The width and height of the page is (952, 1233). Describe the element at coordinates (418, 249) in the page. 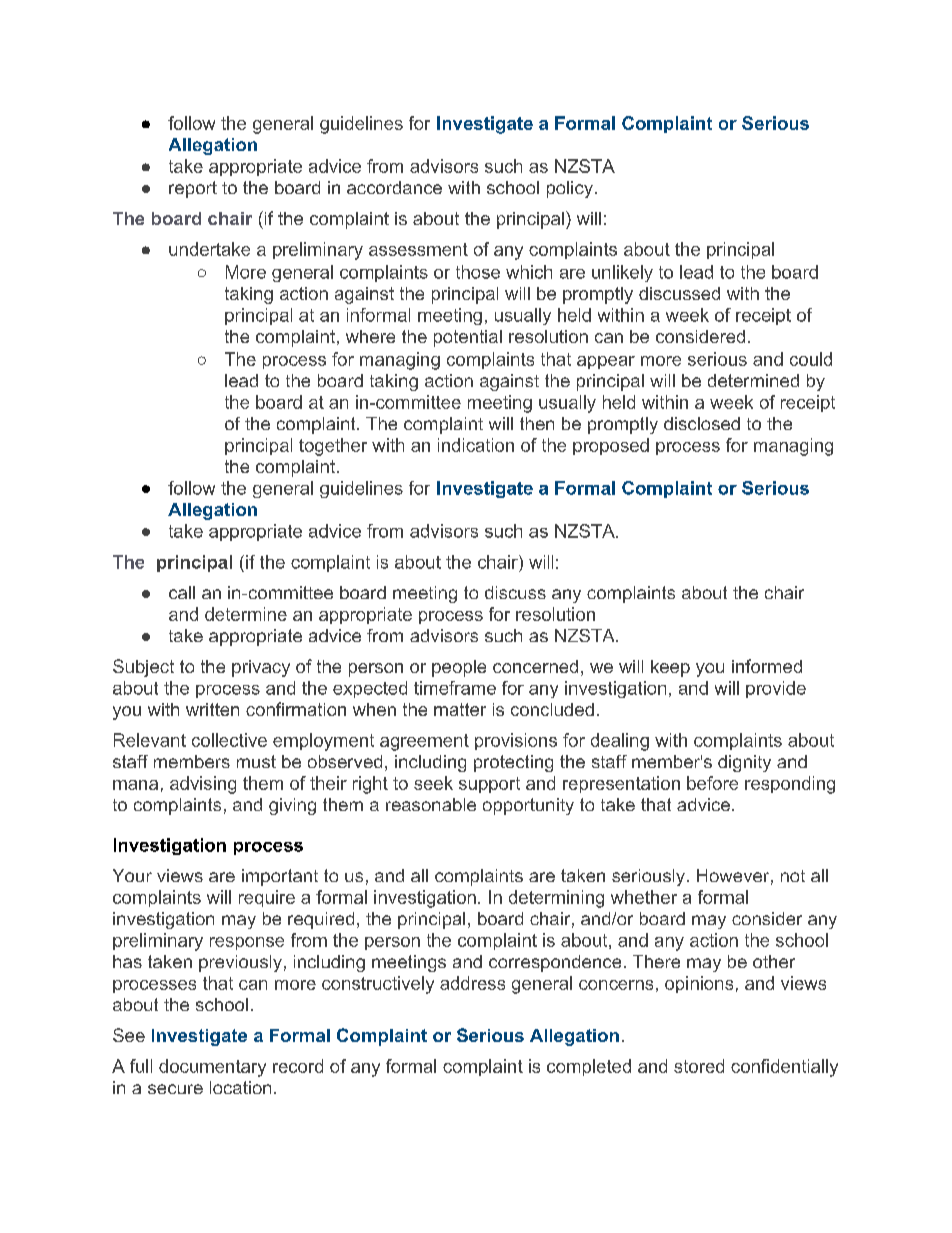

I see `assessment` at that location.
